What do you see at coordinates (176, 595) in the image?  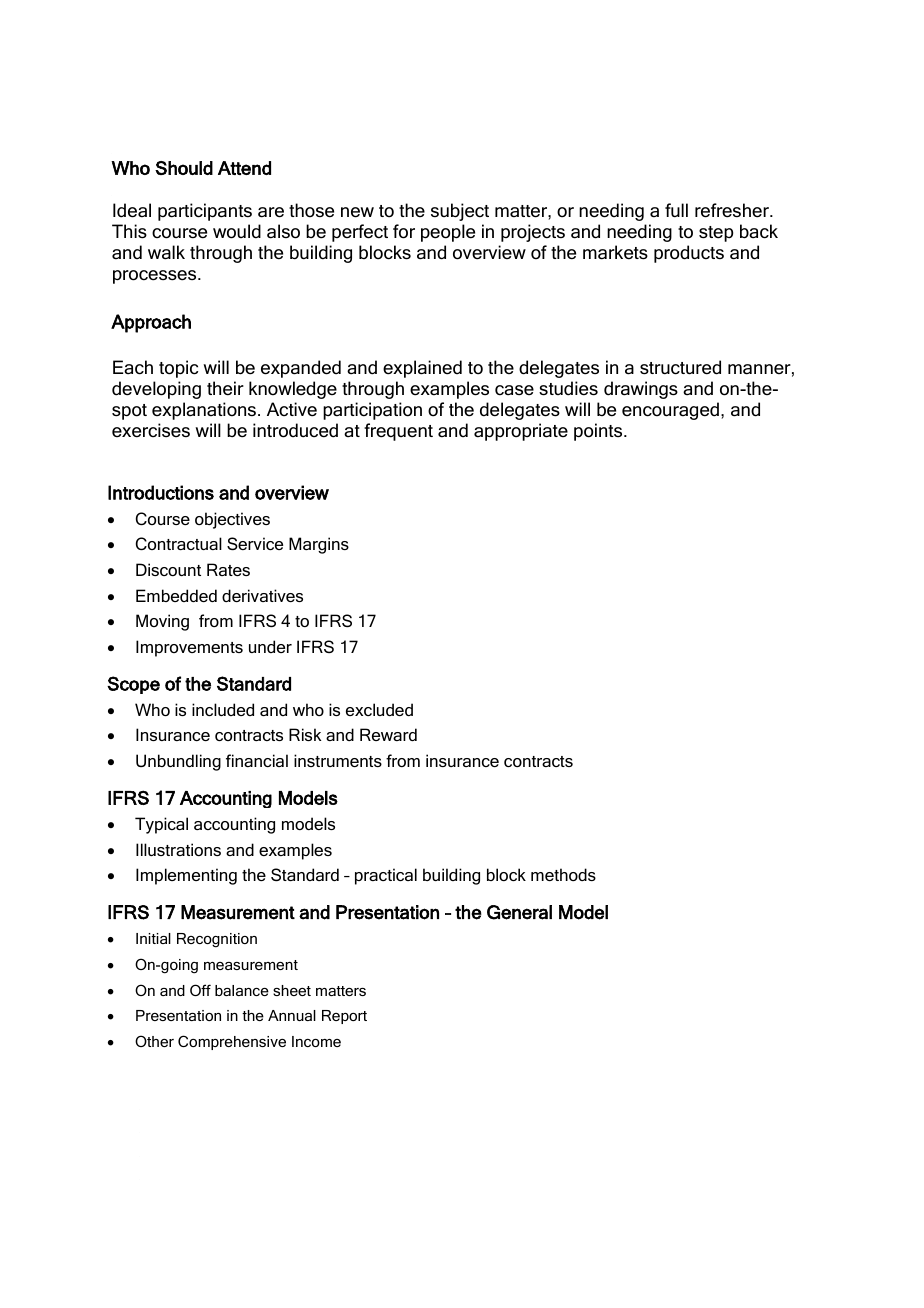 I see `Embedded` at bounding box center [176, 595].
